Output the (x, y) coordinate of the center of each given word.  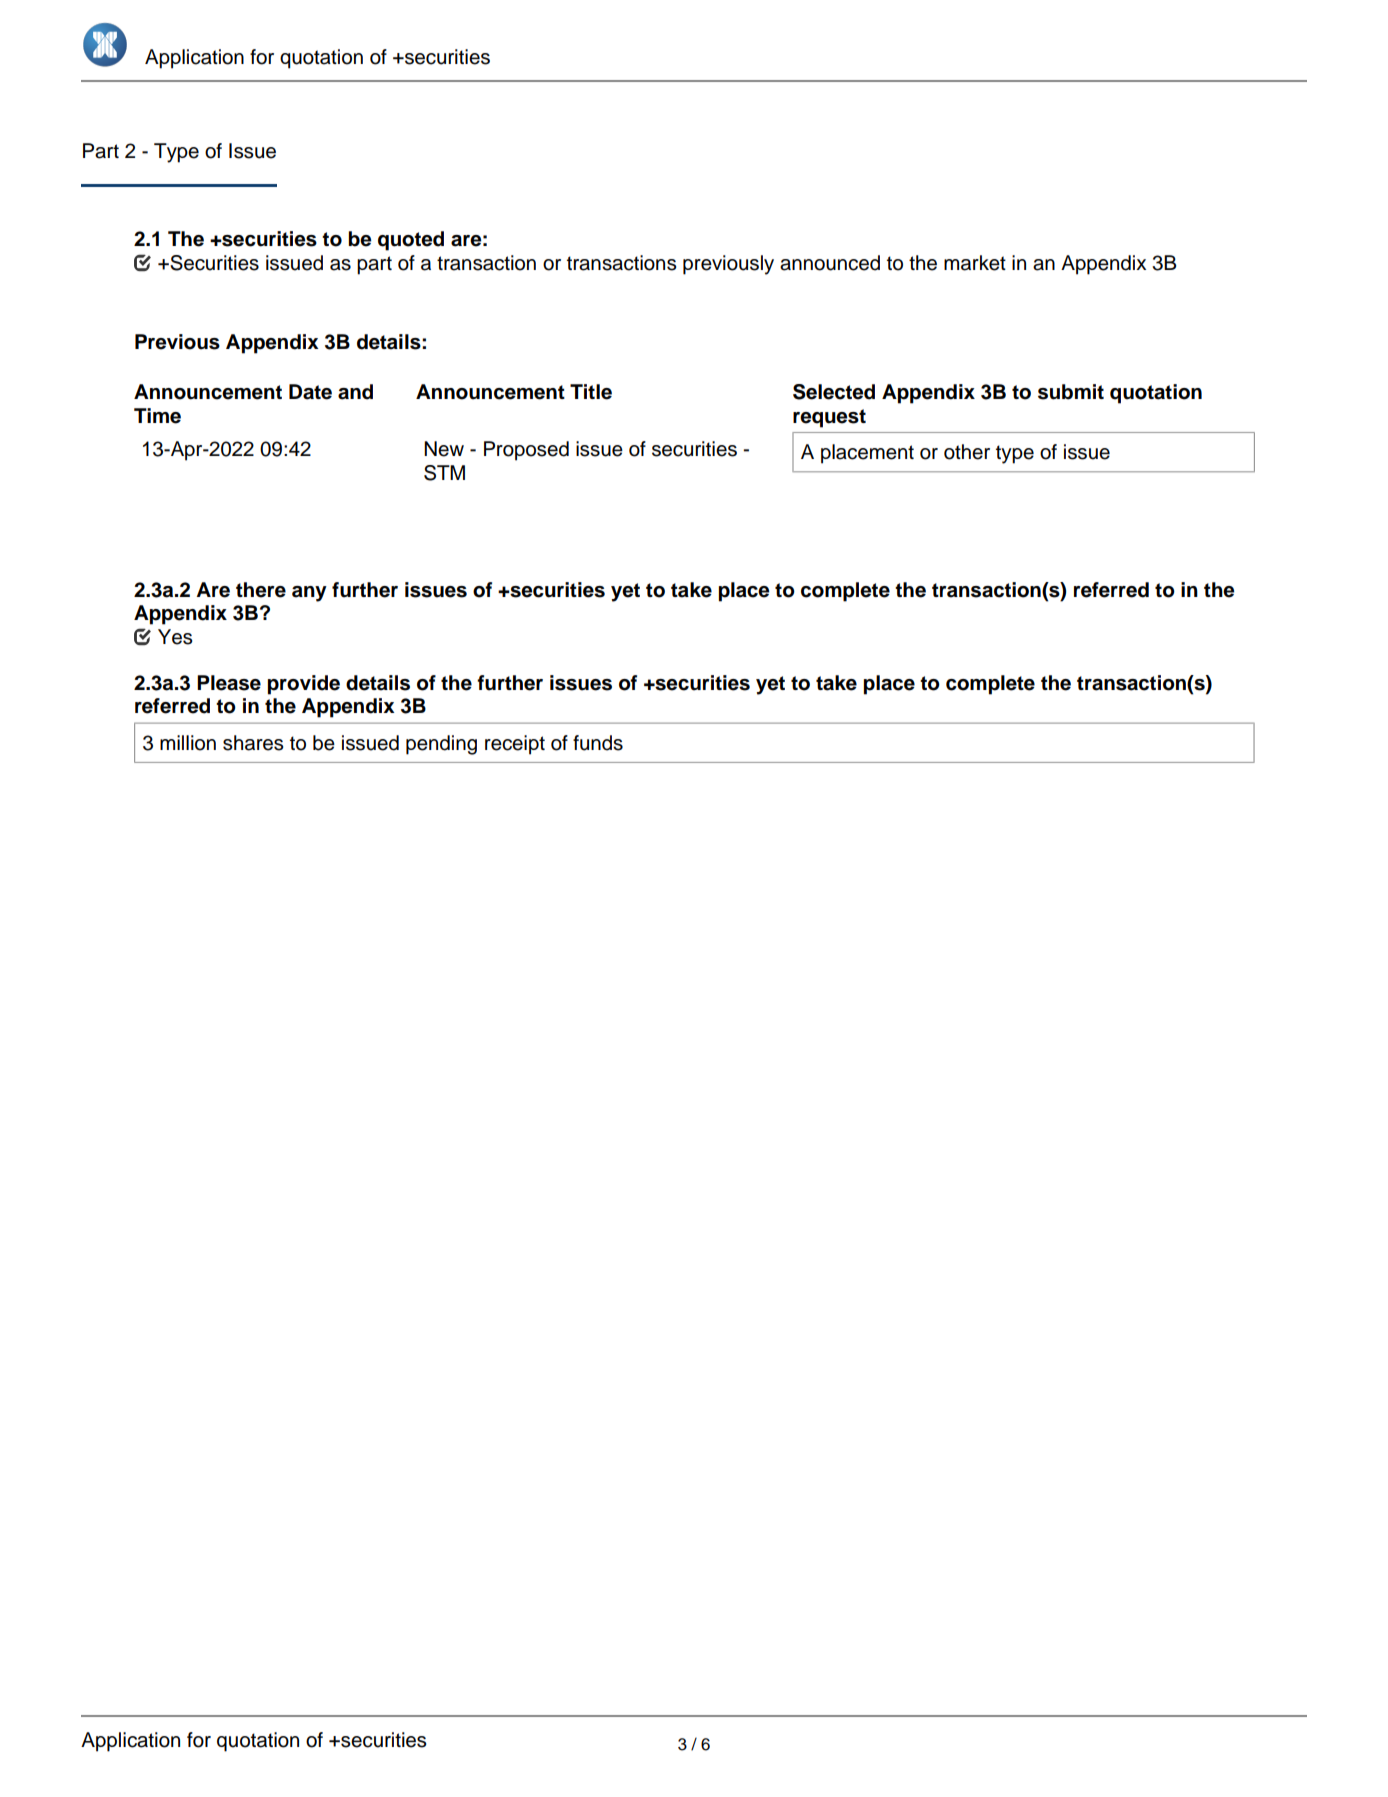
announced (830, 263)
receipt (515, 745)
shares (253, 743)
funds (598, 743)
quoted (411, 241)
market (975, 263)
